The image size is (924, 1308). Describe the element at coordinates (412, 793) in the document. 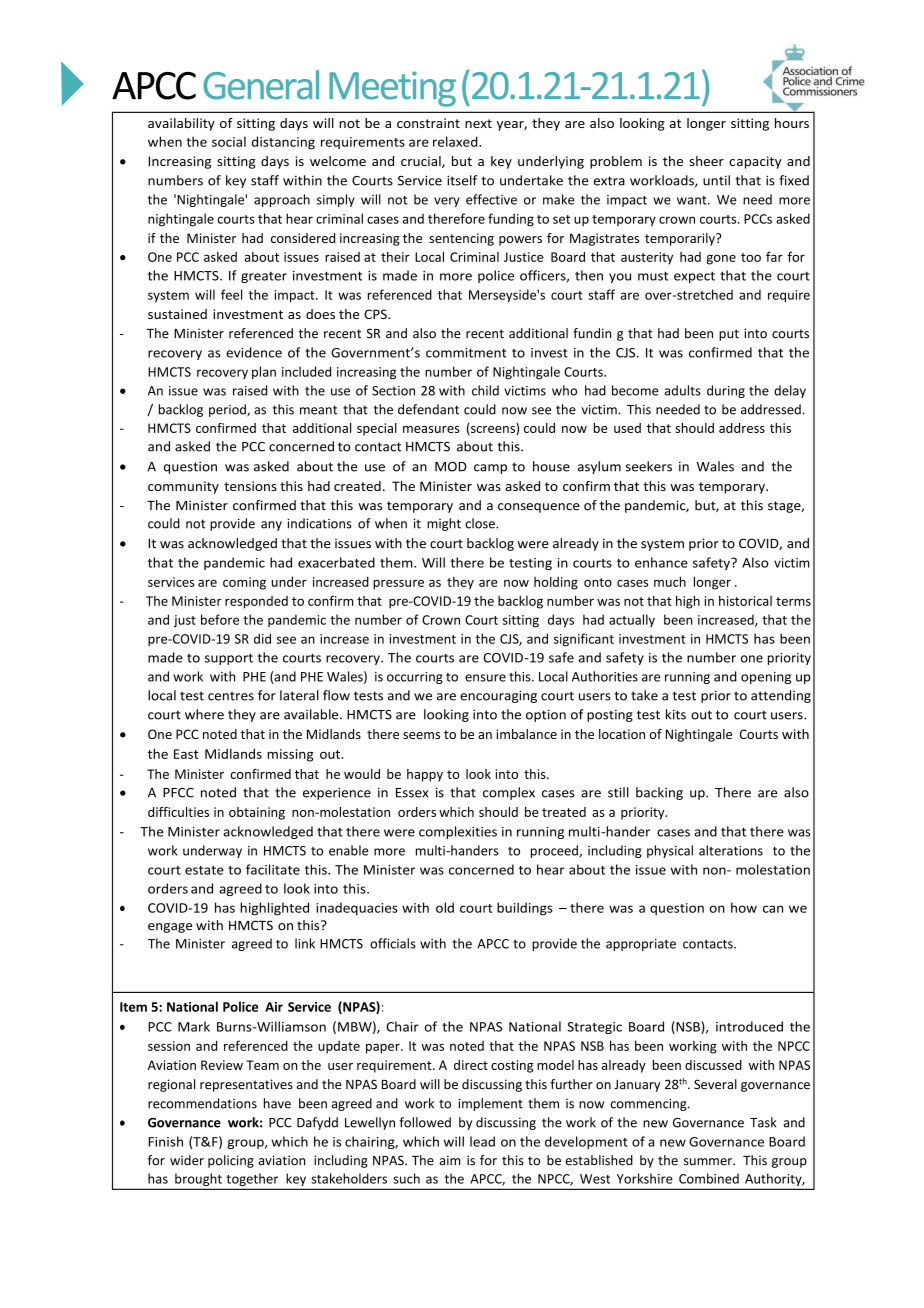

I see `Essex` at that location.
